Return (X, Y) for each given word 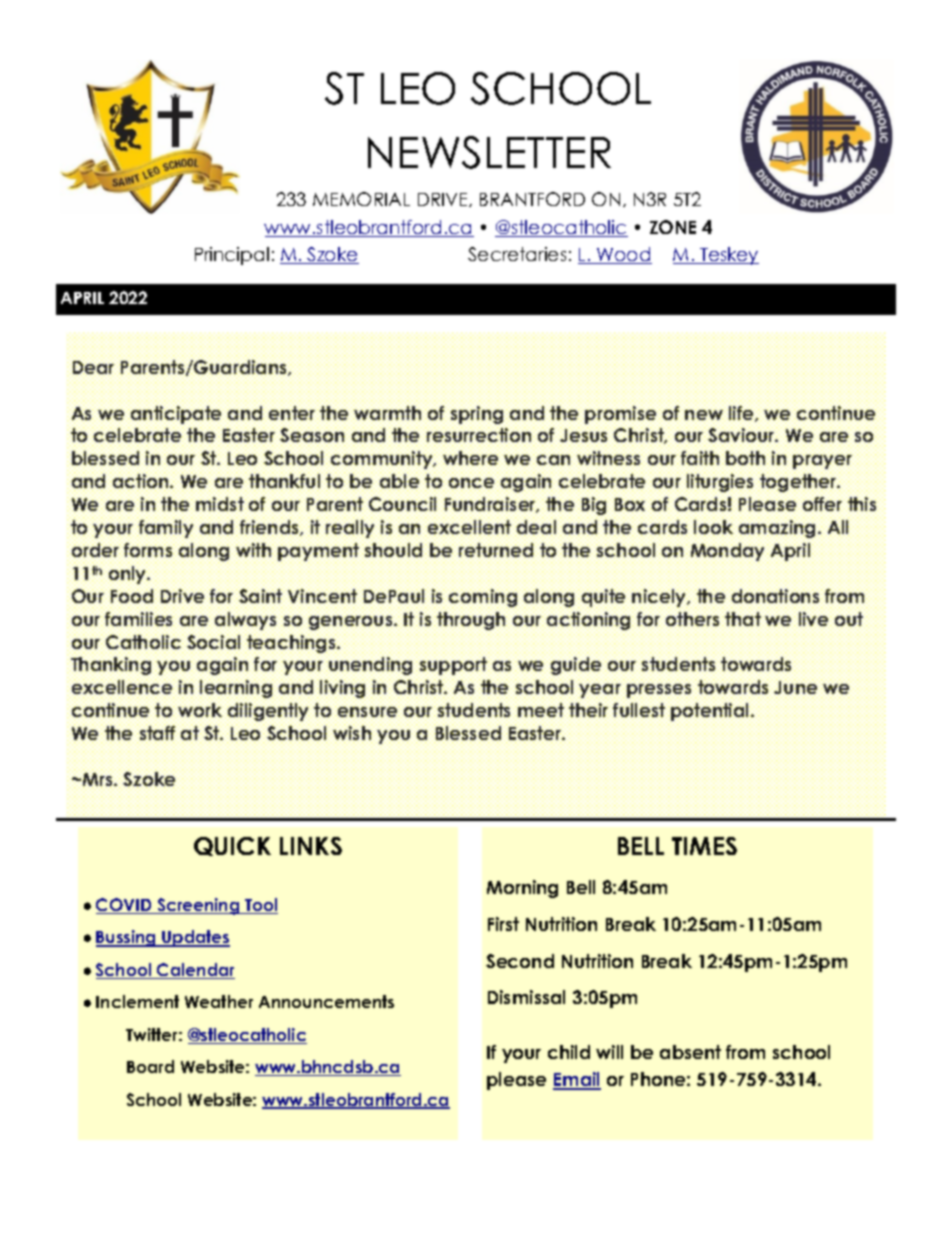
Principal (232, 256)
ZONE (673, 227)
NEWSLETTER (489, 152)
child (569, 1052)
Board (150, 1066)
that (742, 620)
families (139, 620)
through (472, 621)
